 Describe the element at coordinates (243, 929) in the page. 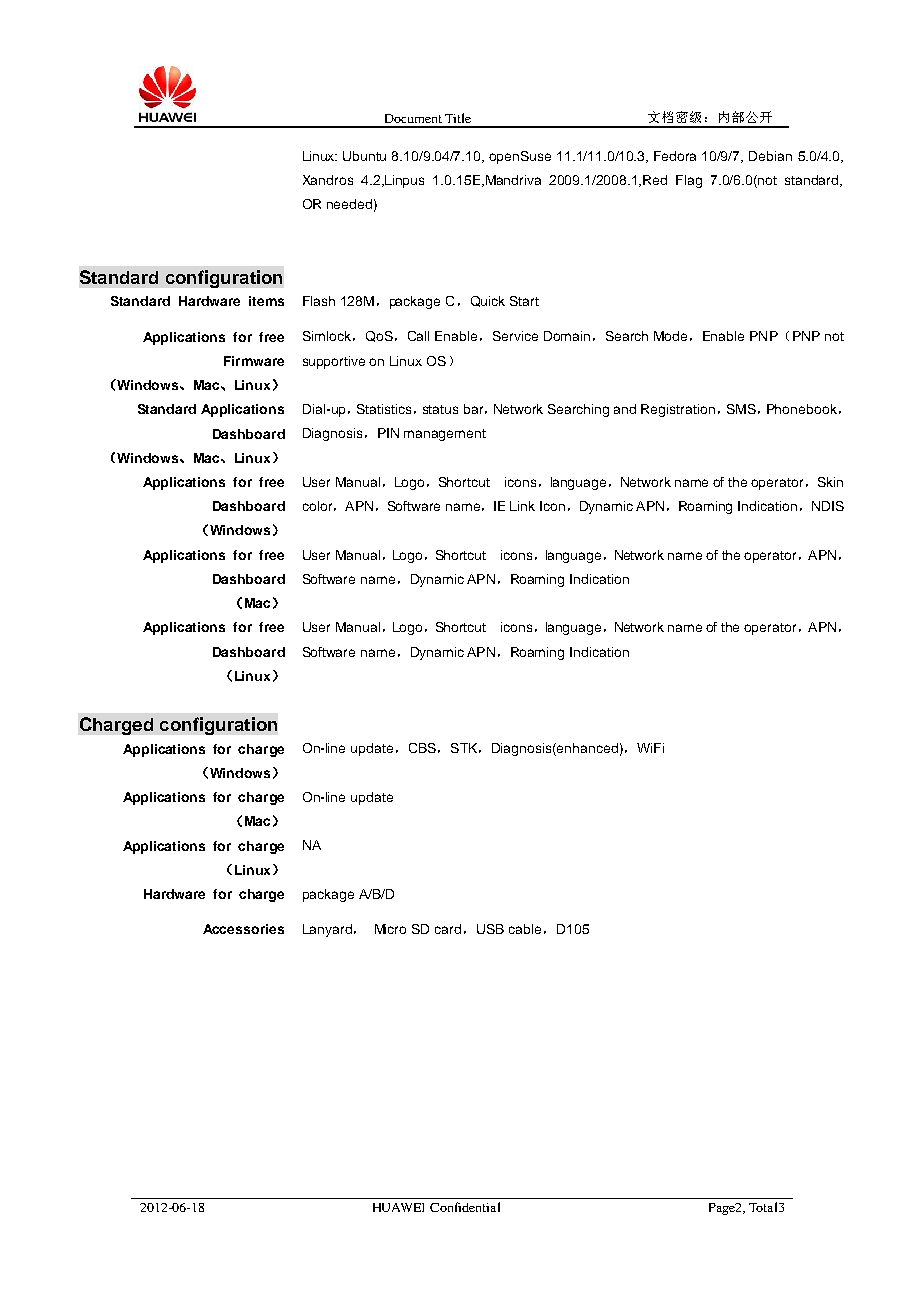

I see `Accessories` at that location.
